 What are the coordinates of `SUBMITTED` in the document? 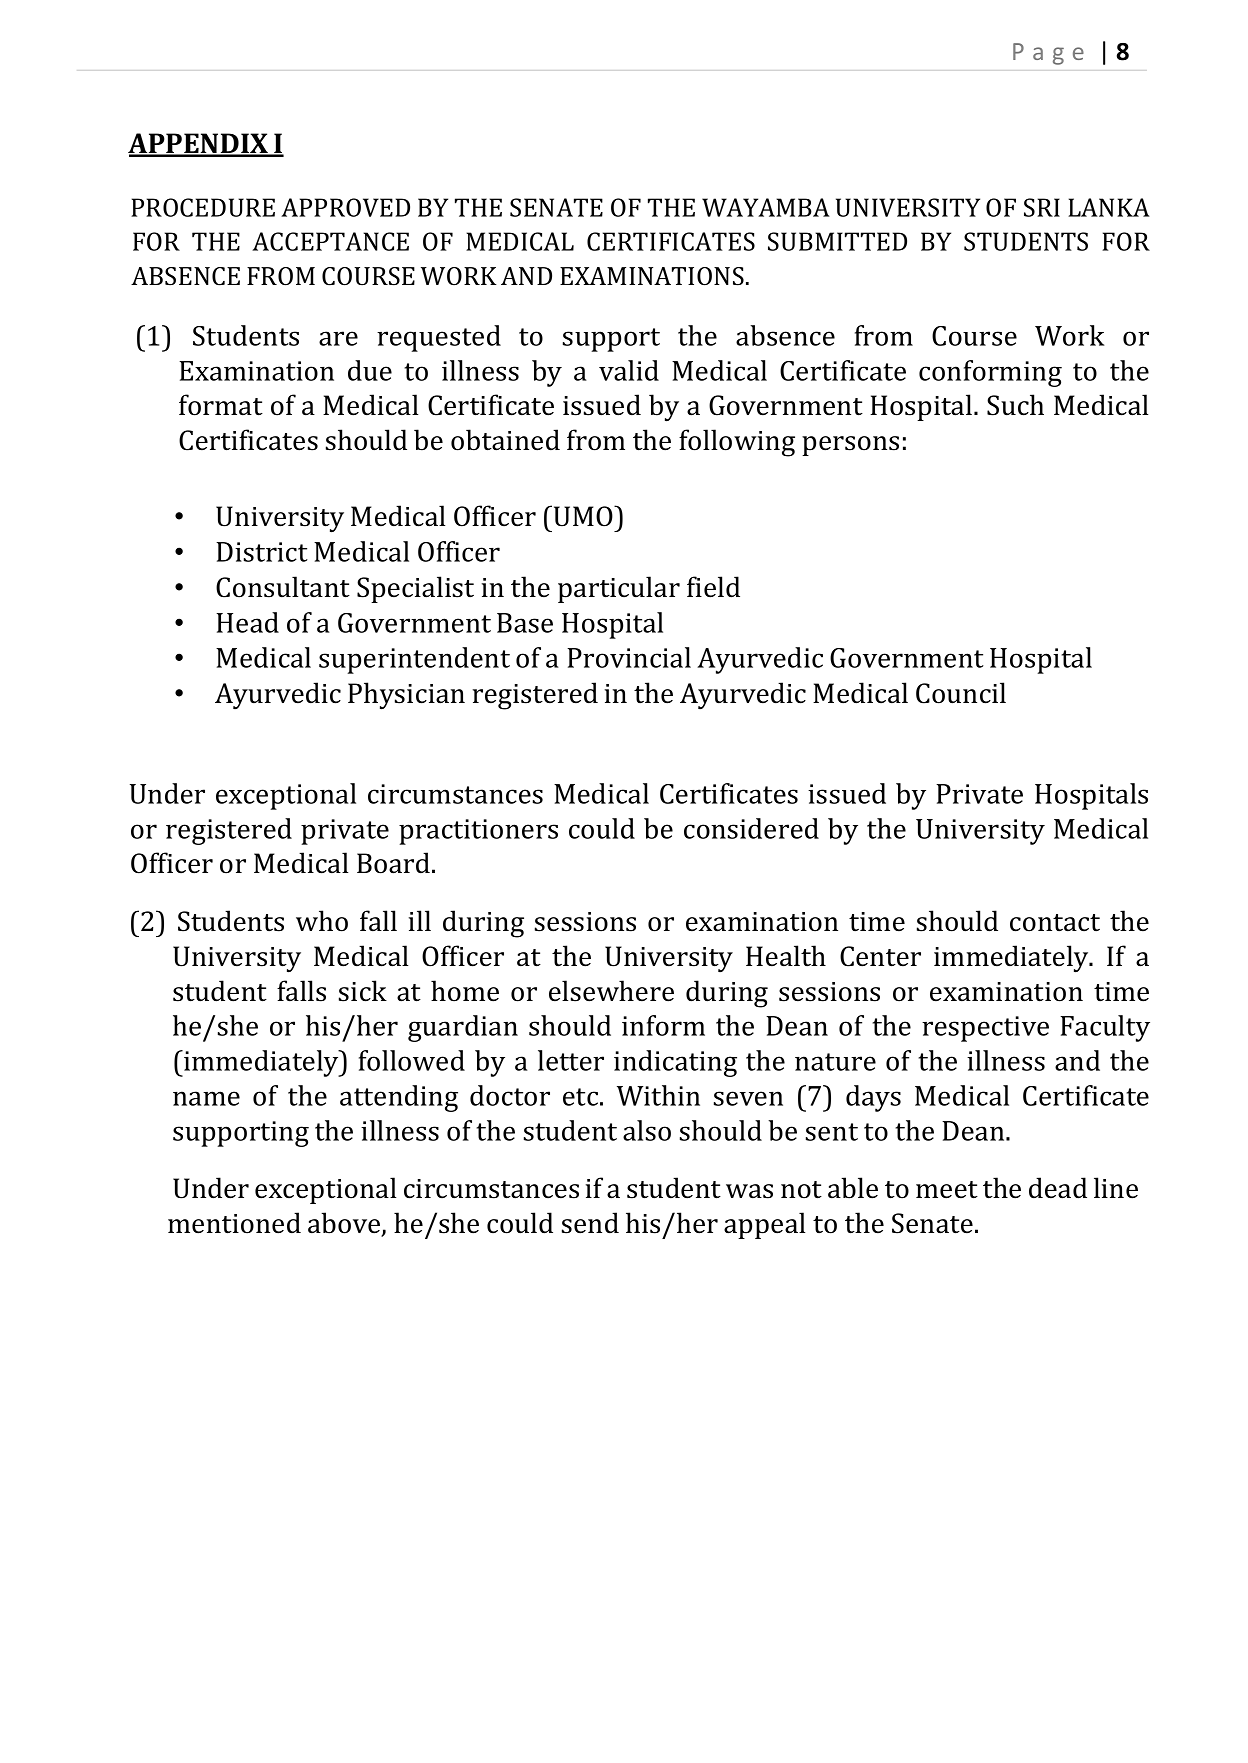 It's located at (837, 241).
